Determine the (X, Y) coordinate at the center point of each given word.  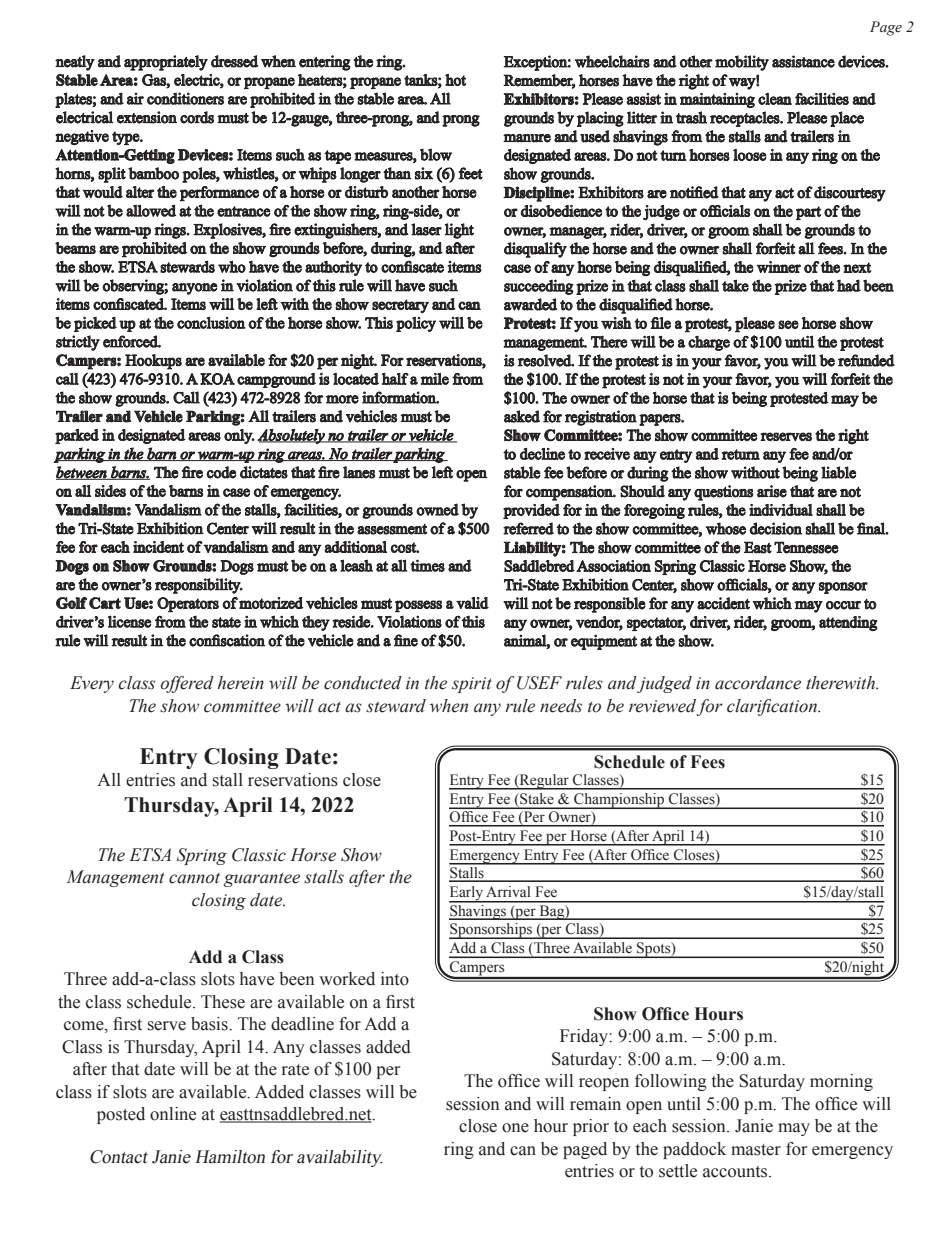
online (173, 1114)
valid (472, 603)
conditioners (185, 98)
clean (775, 99)
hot (455, 80)
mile (435, 379)
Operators (188, 604)
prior (591, 1127)
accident (723, 603)
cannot (194, 878)
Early (467, 894)
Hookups (153, 362)
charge (709, 343)
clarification (773, 707)
